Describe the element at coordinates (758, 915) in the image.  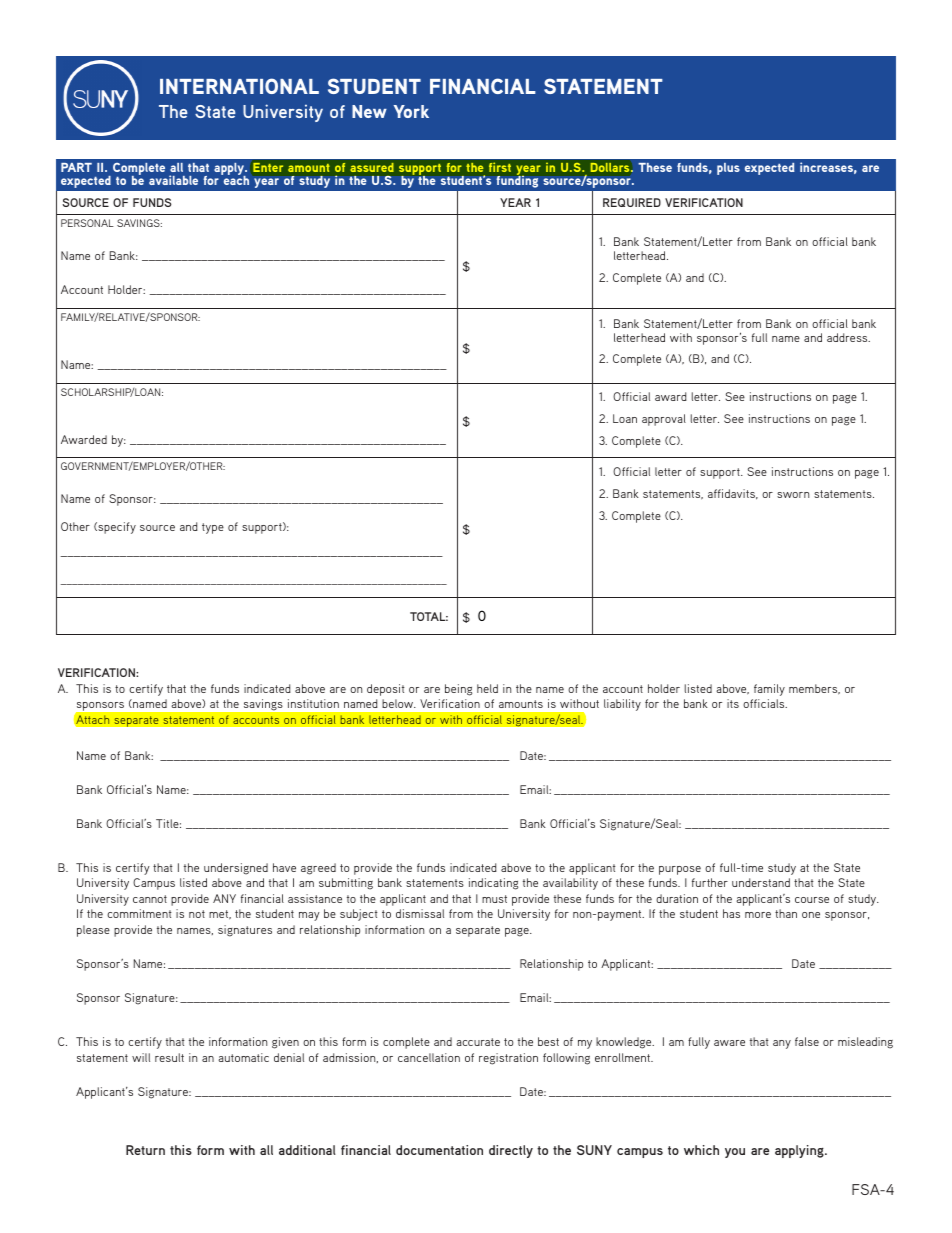
I see `more` at that location.
